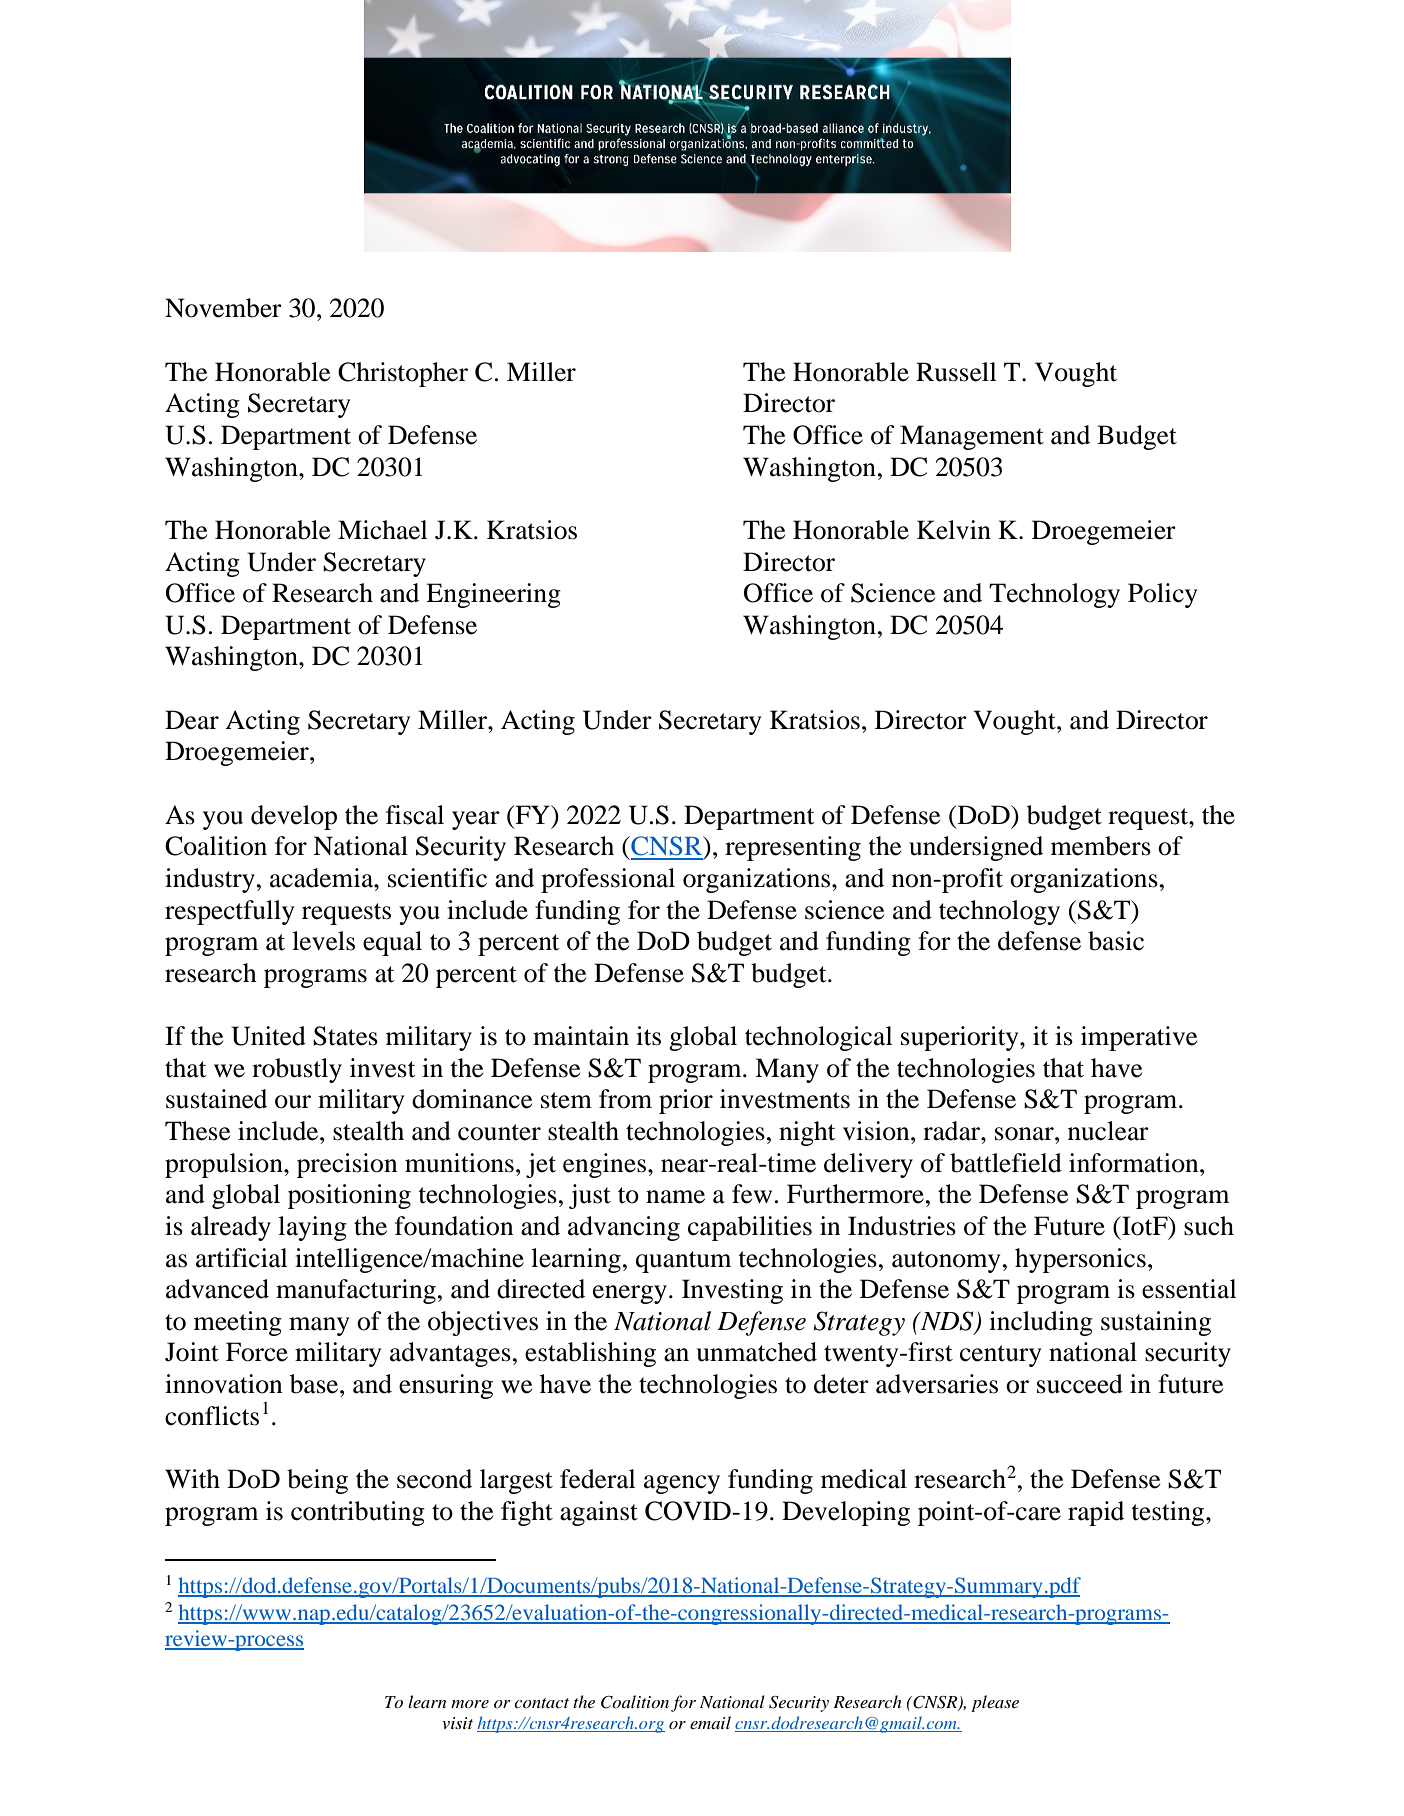 This screenshot has width=1404, height=1816. I want to click on Engineering, so click(493, 595).
